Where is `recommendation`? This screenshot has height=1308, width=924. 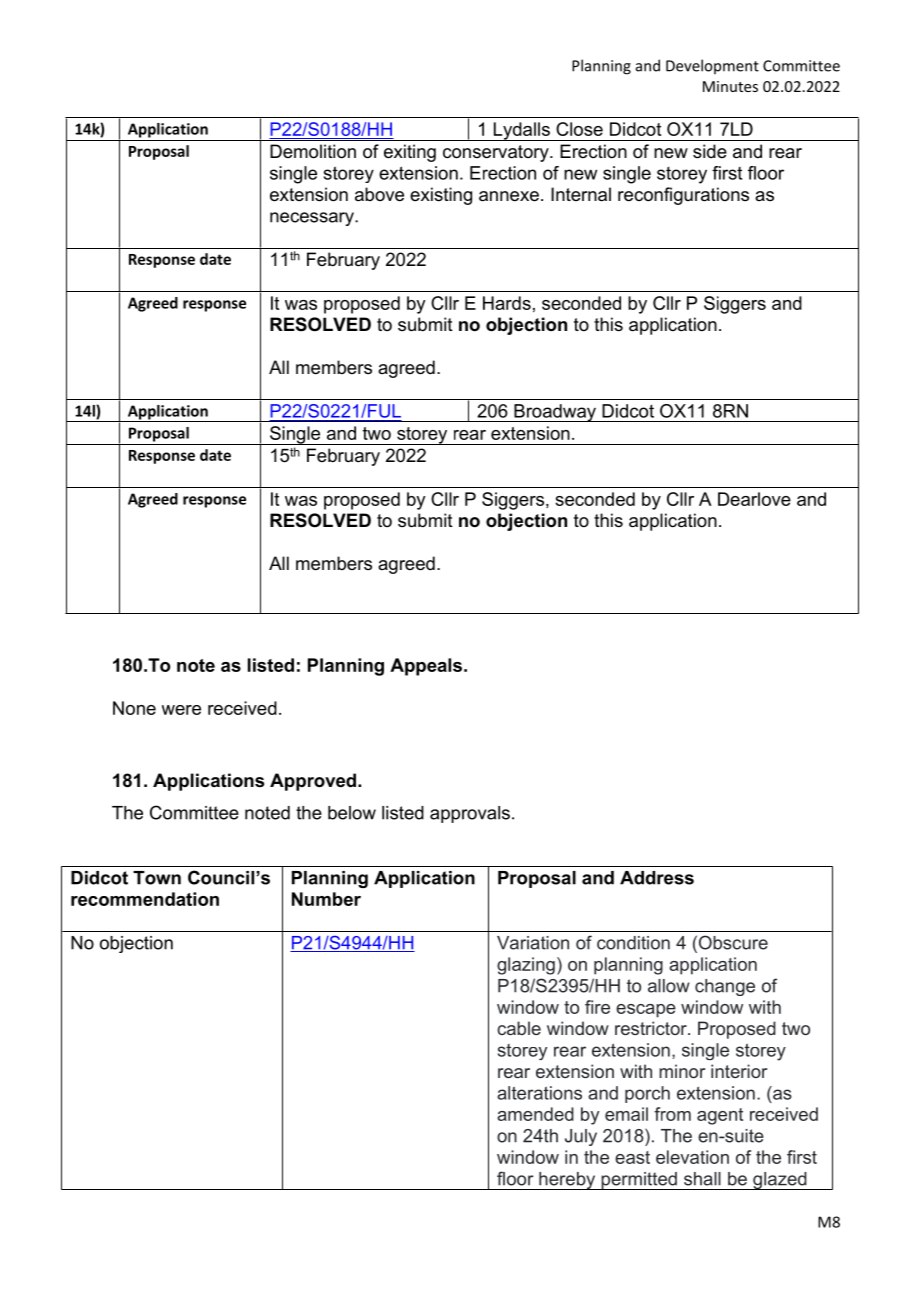
recommendation is located at coordinates (145, 899).
